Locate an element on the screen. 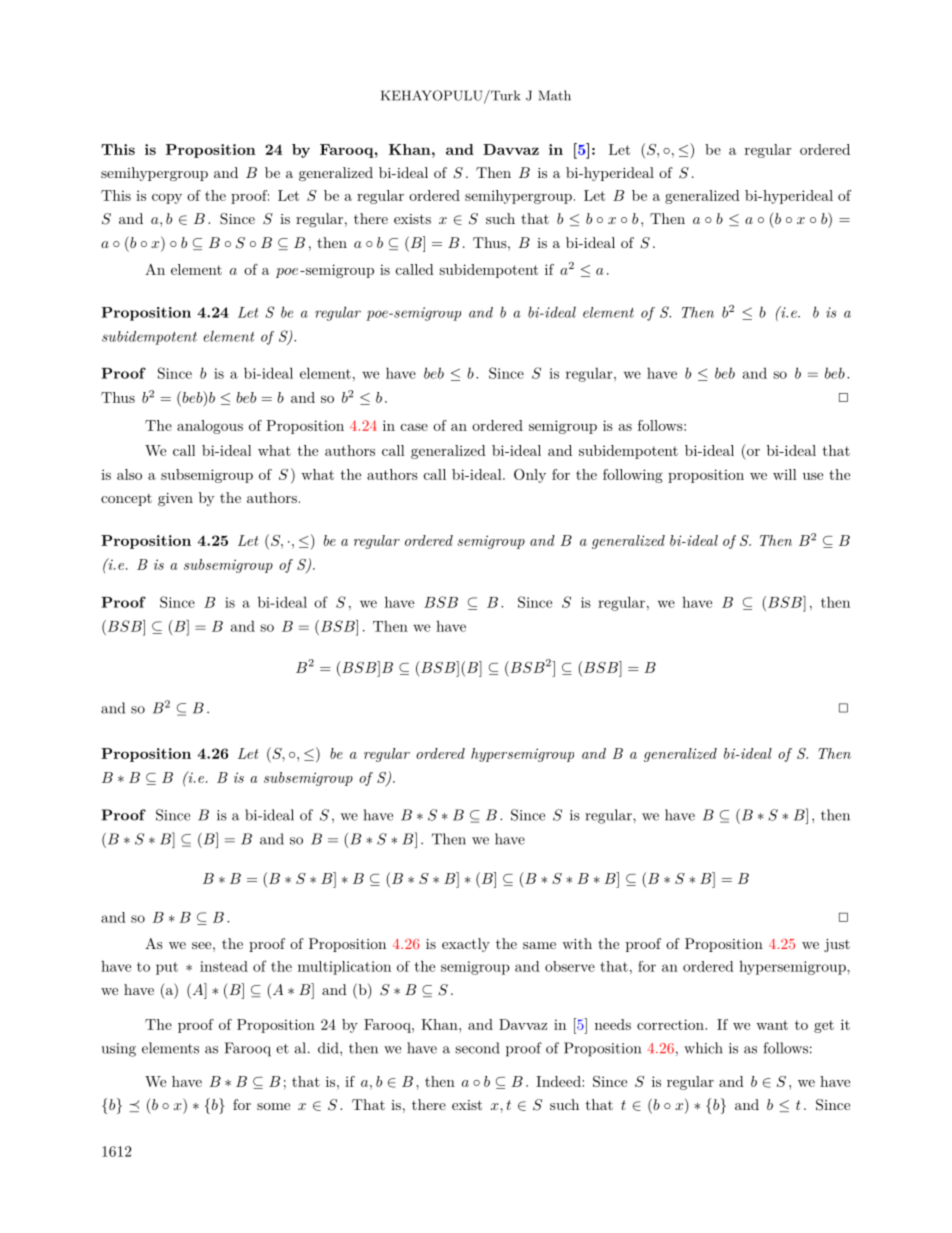  use is located at coordinates (813, 476).
